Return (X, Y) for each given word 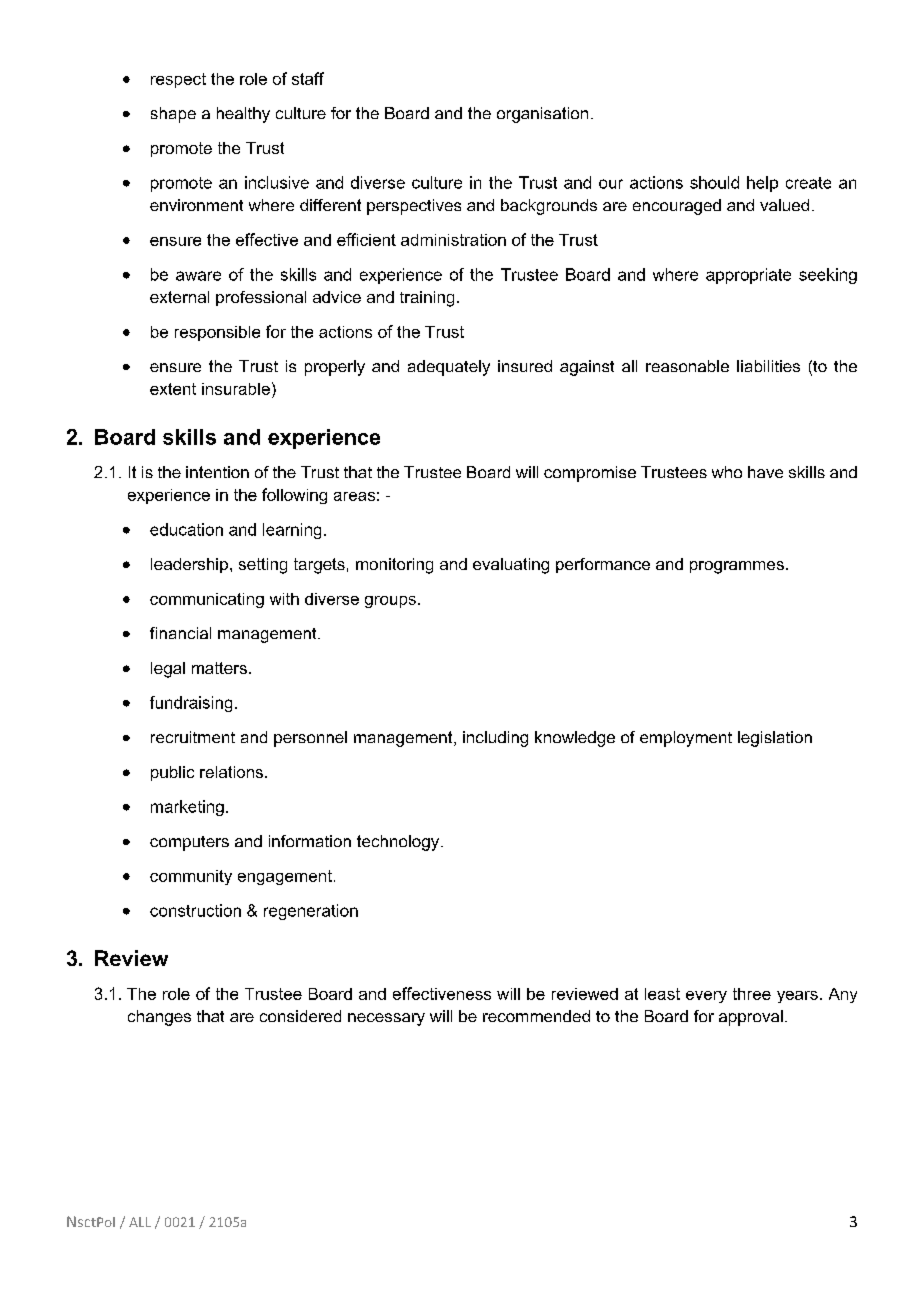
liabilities (768, 366)
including (495, 739)
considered (300, 1016)
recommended (536, 1016)
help (762, 184)
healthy (243, 115)
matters (219, 668)
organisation (542, 115)
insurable (236, 389)
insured (525, 366)
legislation (775, 739)
